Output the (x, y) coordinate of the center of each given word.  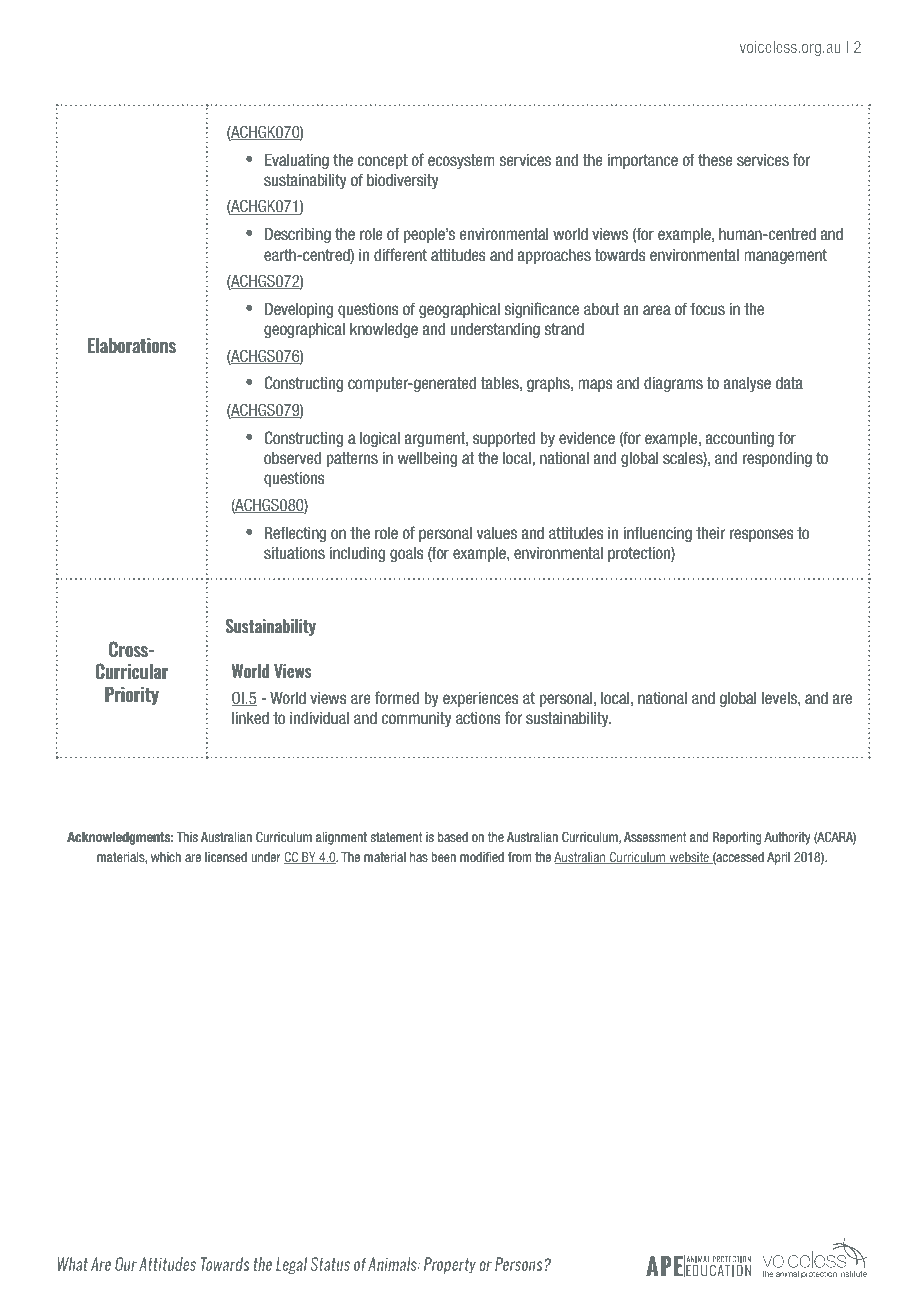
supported (504, 439)
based (453, 837)
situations (294, 553)
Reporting (737, 838)
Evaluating (297, 161)
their (710, 533)
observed (292, 458)
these (715, 160)
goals (407, 554)
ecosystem (461, 161)
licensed (226, 857)
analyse (747, 384)
